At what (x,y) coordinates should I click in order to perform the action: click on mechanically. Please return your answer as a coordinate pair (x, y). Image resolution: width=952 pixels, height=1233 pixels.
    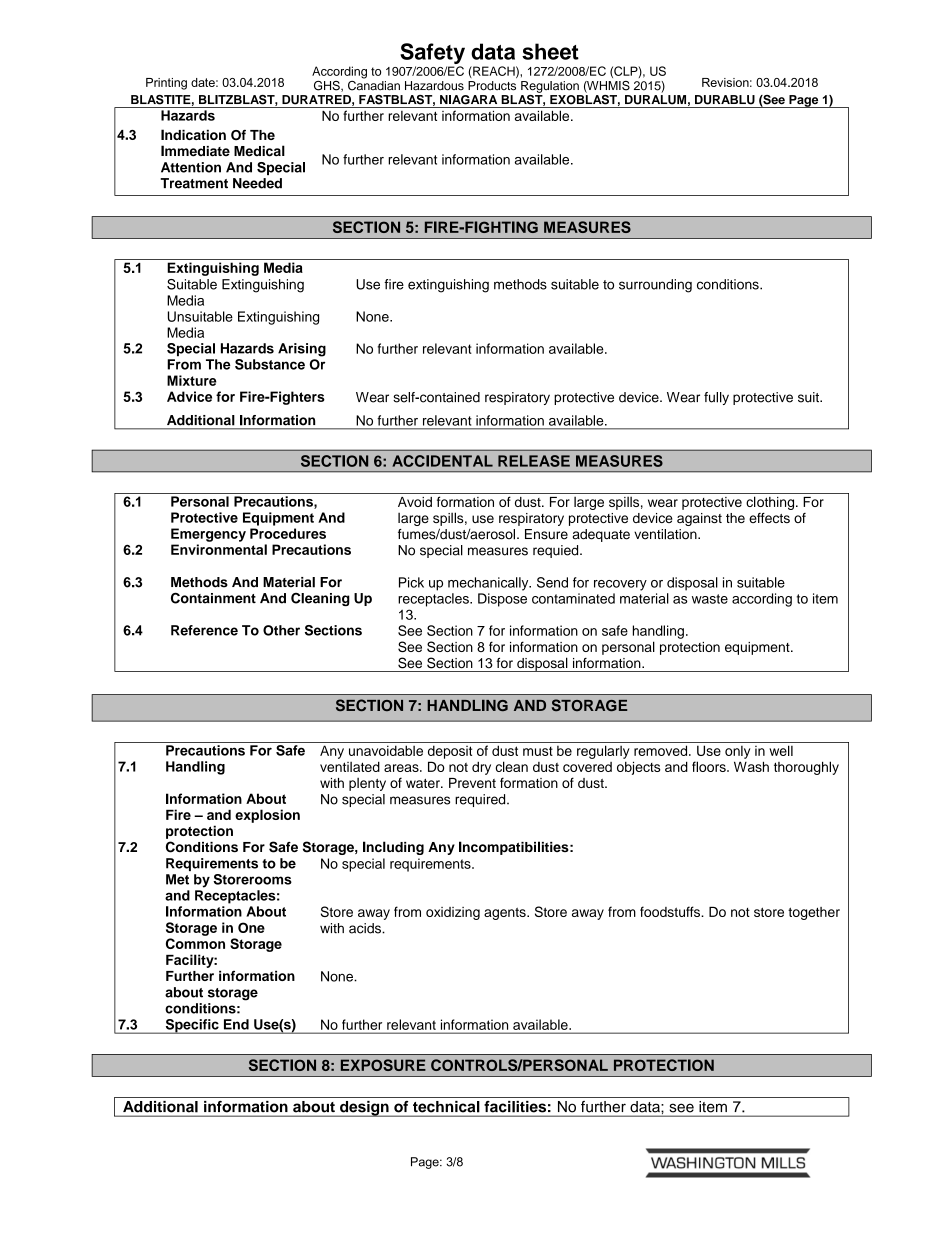
    Looking at the image, I should click on (489, 584).
